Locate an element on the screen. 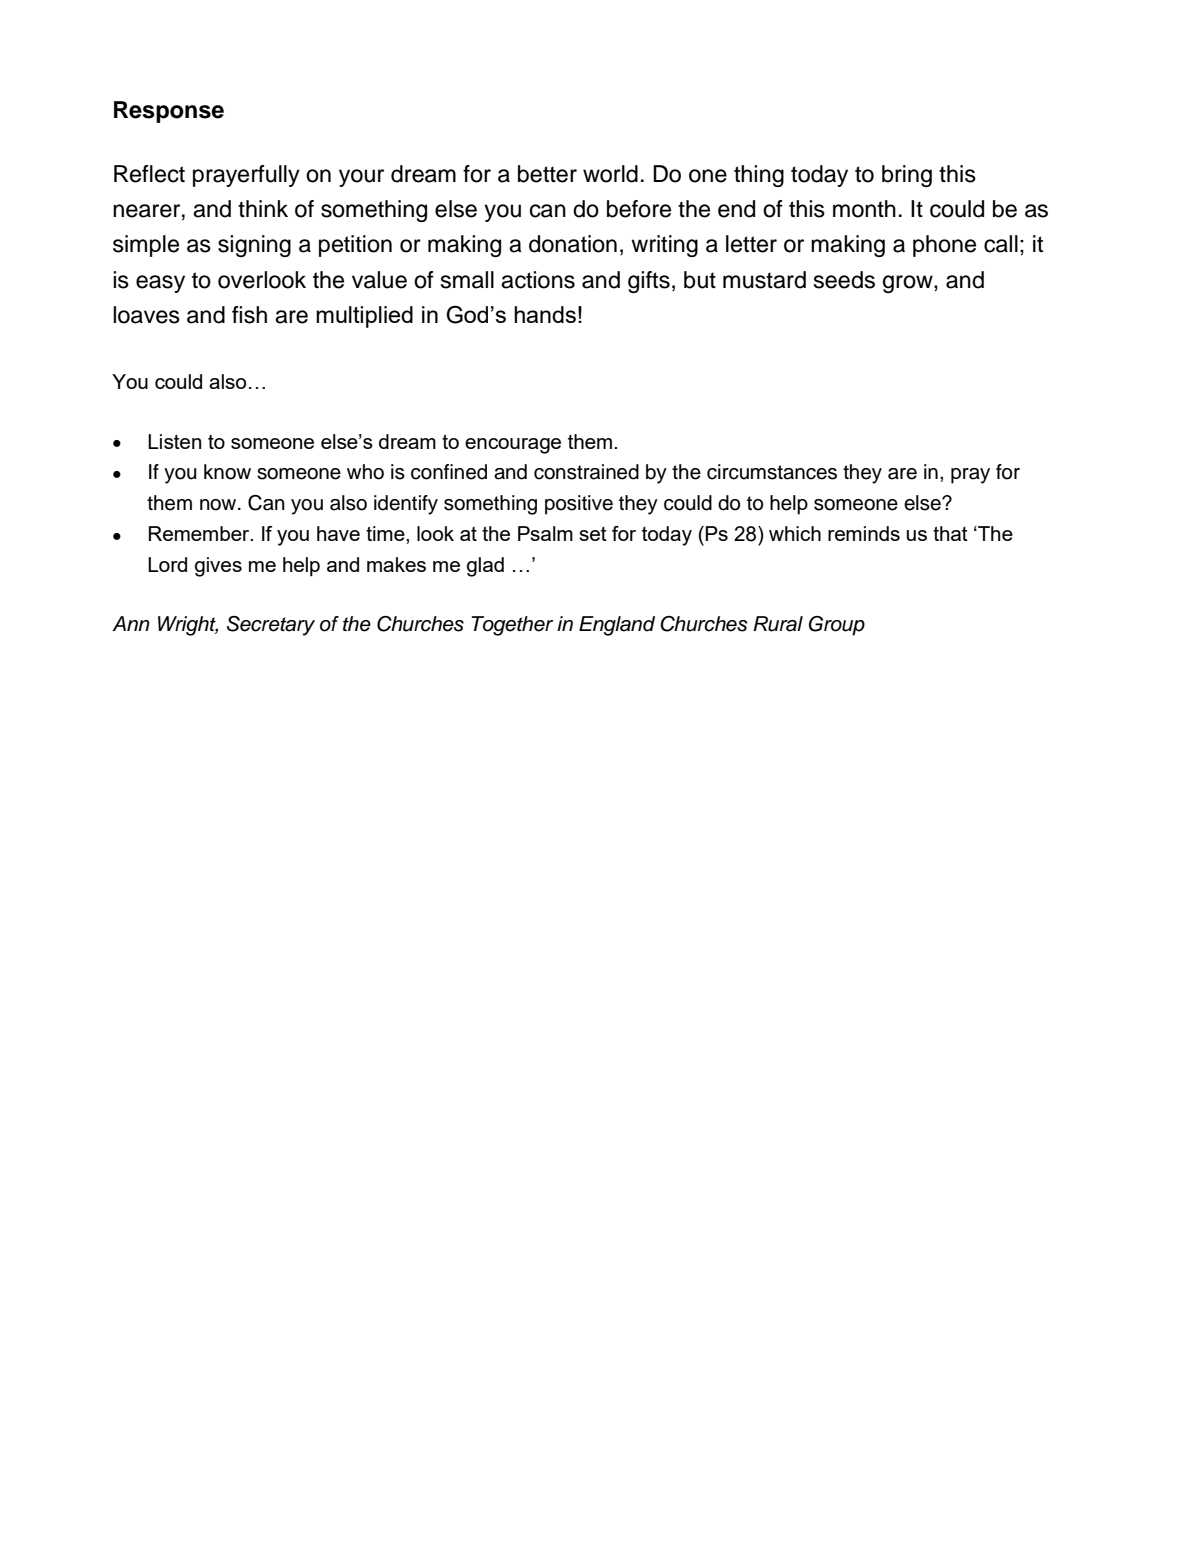  better is located at coordinates (547, 174).
